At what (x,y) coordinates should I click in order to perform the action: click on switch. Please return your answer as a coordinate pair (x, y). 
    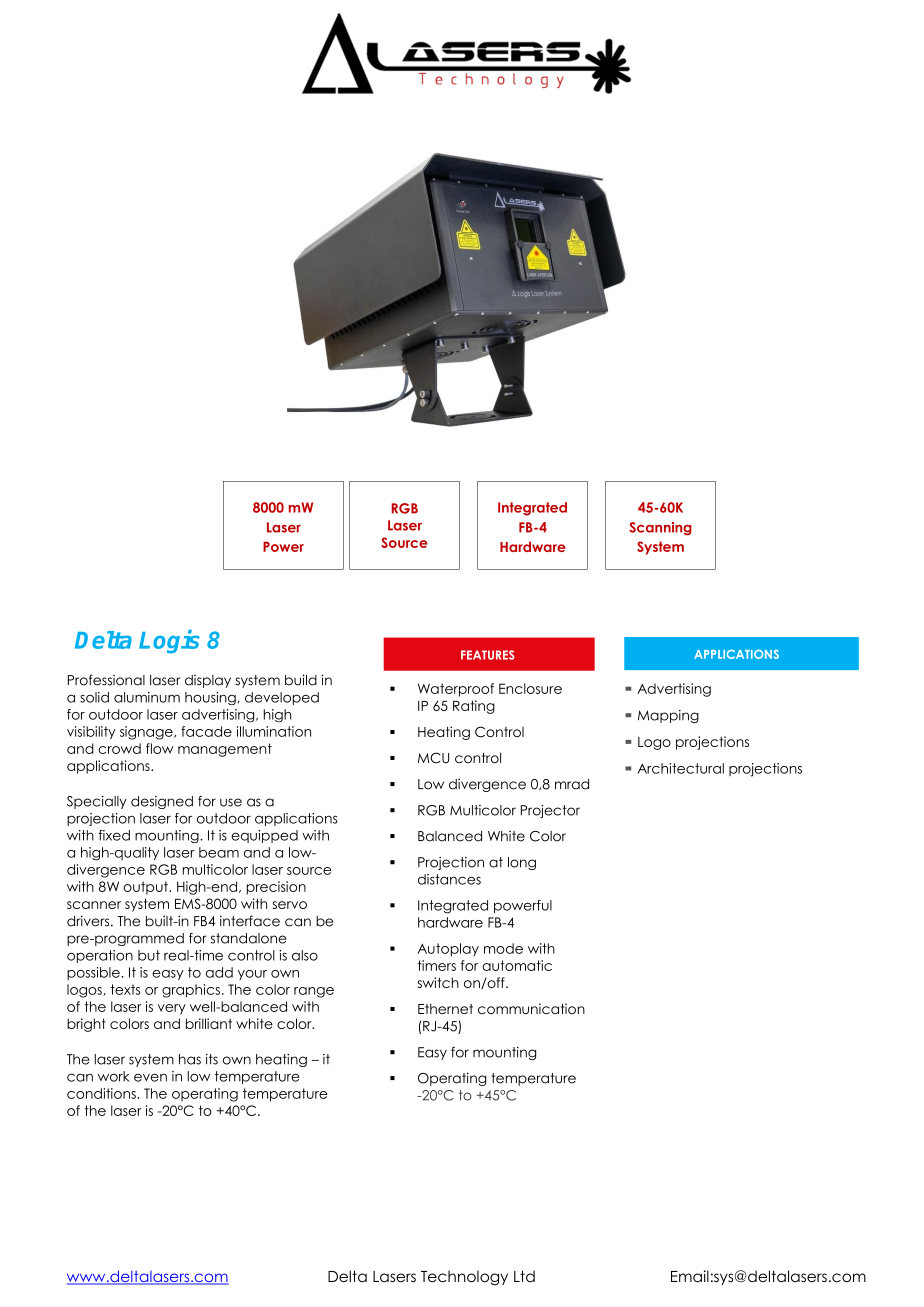
    Looking at the image, I should click on (438, 982).
